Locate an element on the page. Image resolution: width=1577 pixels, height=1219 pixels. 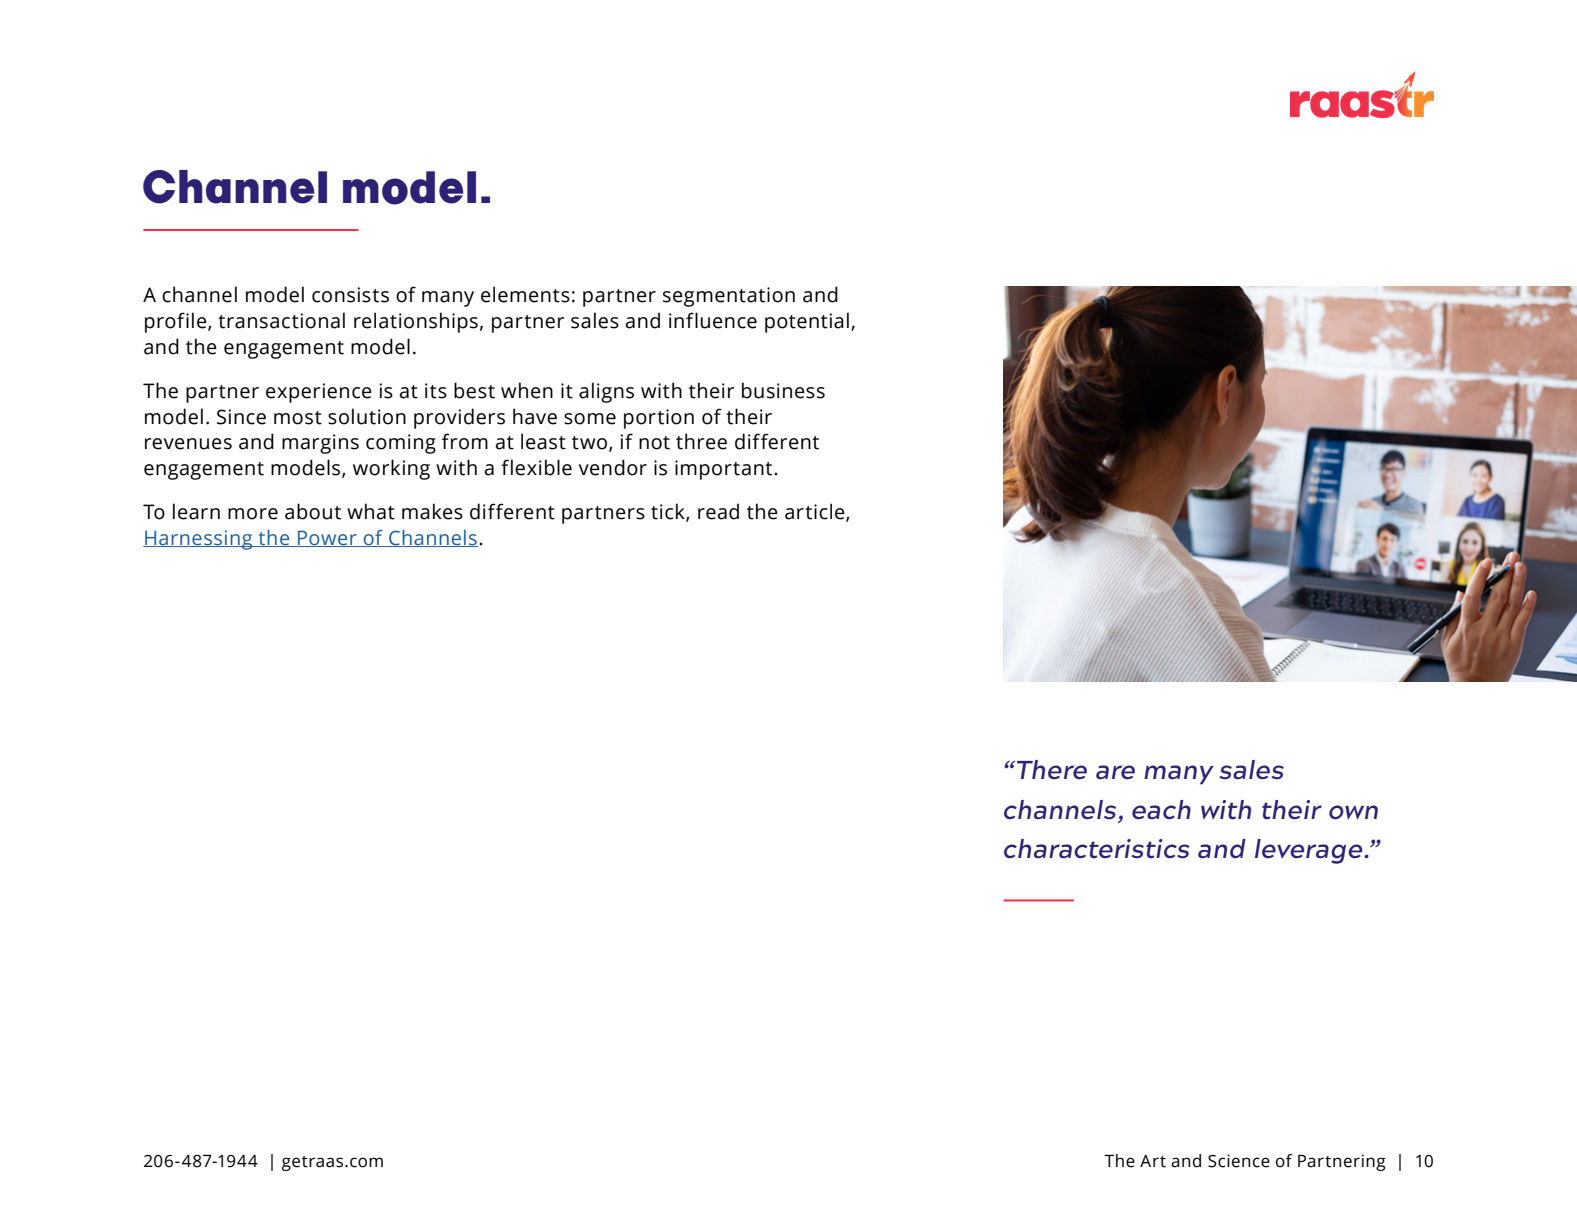
transactional is located at coordinates (281, 320).
